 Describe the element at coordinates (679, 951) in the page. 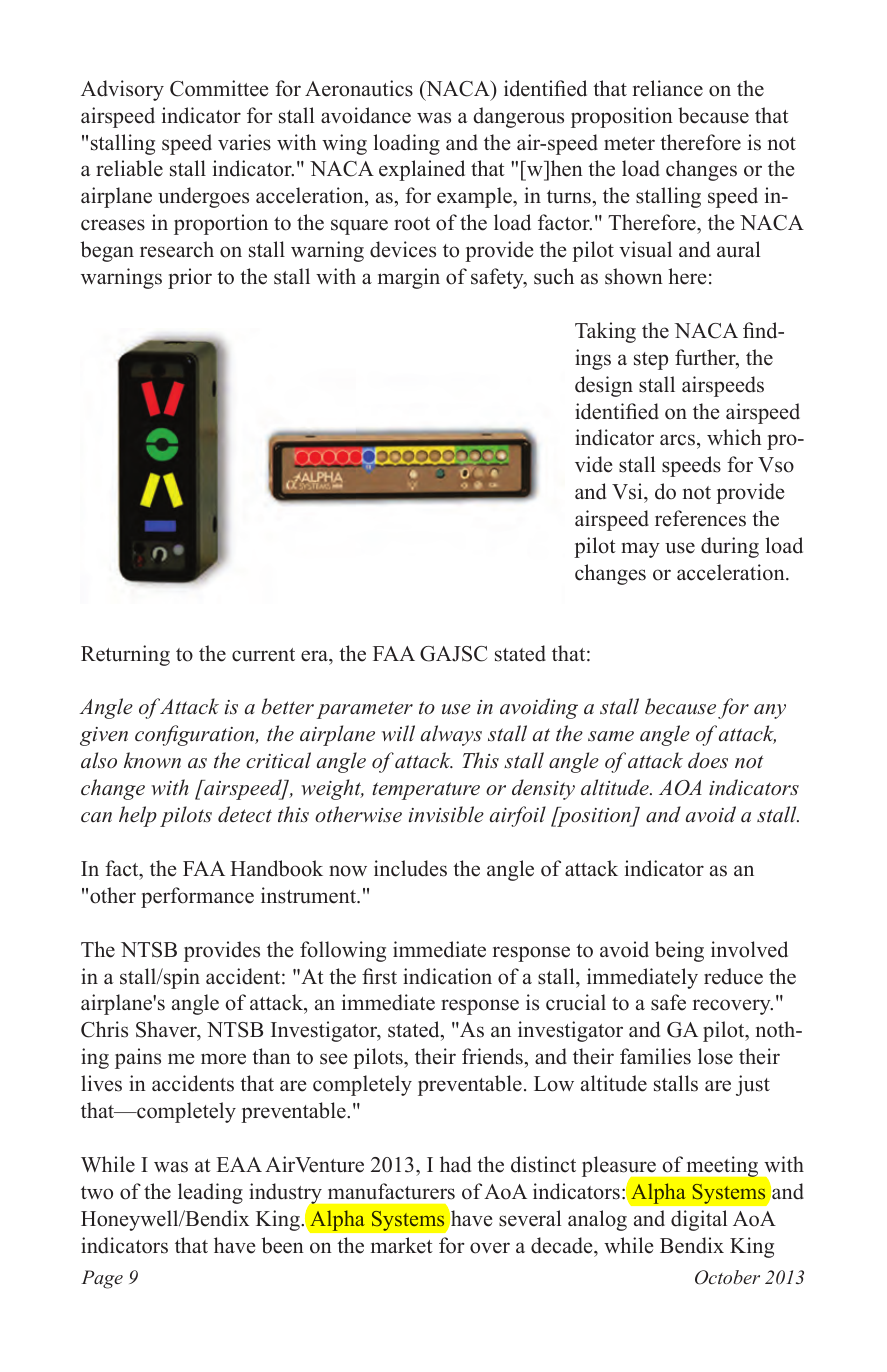

I see `being` at that location.
